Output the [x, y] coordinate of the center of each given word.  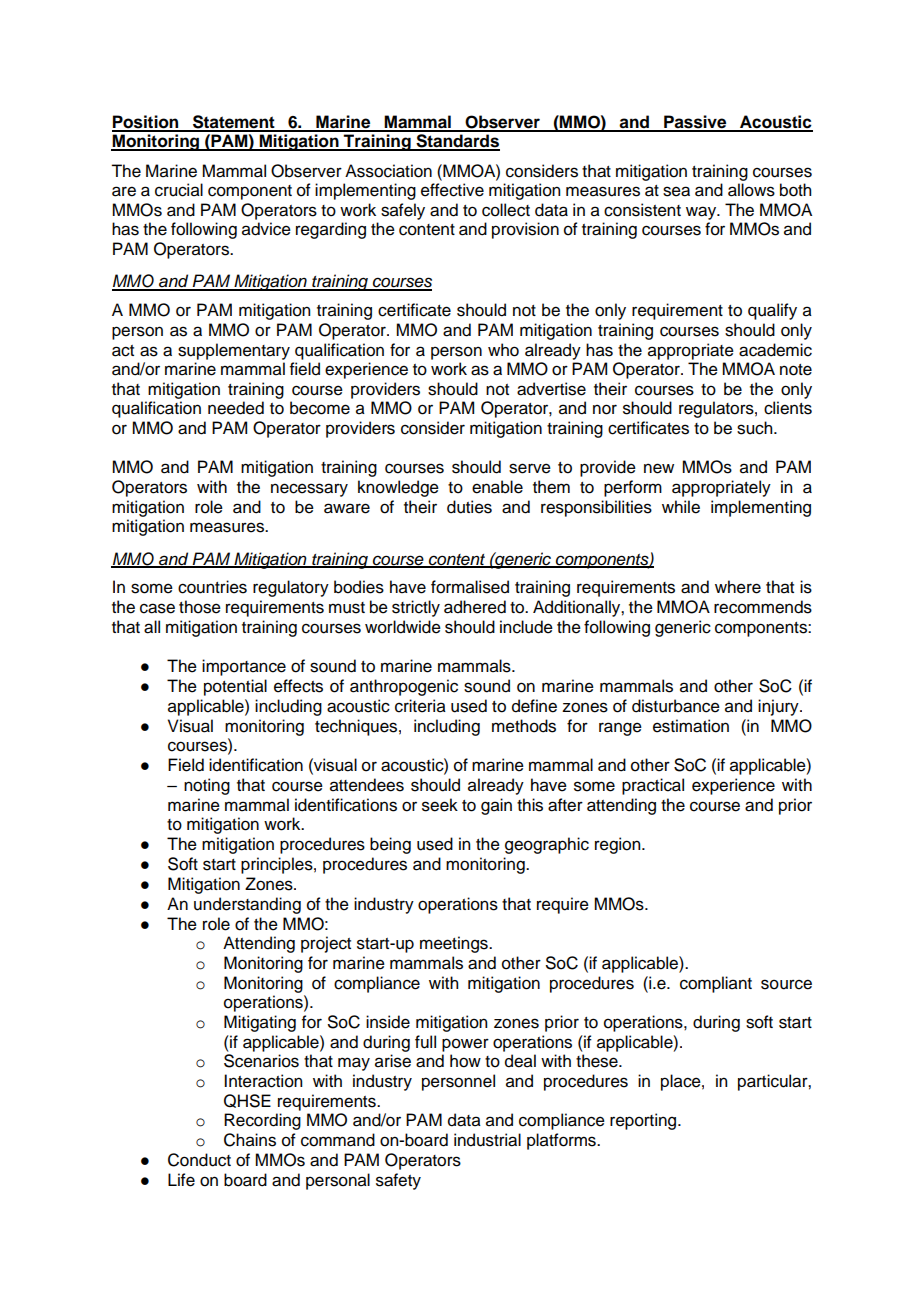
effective [452, 190]
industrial [487, 1140]
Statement [234, 123]
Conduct [199, 1160]
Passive [695, 123]
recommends [763, 607]
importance [244, 667]
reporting [644, 1121]
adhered [475, 607]
